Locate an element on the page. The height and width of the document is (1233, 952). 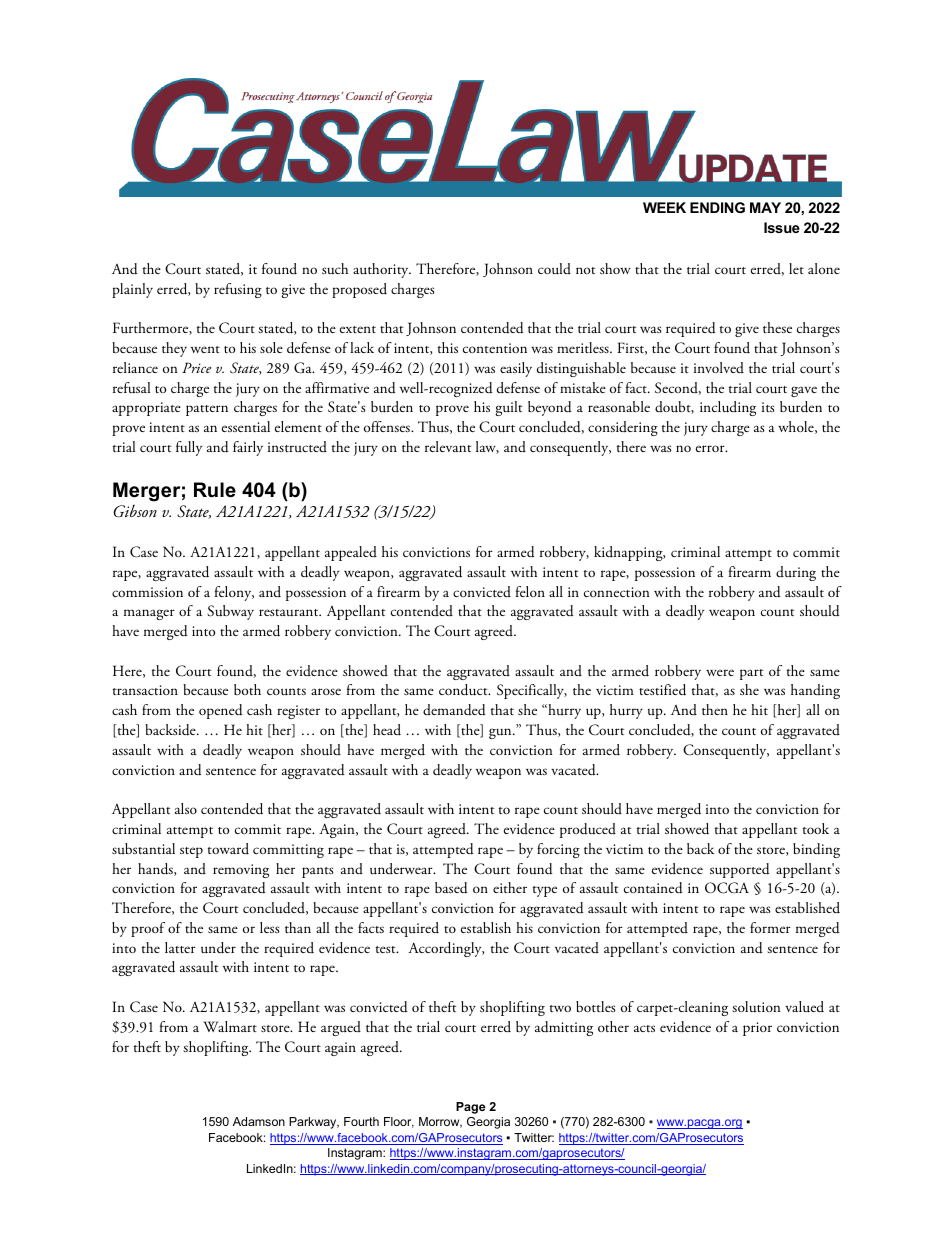
refusing is located at coordinates (238, 290).
